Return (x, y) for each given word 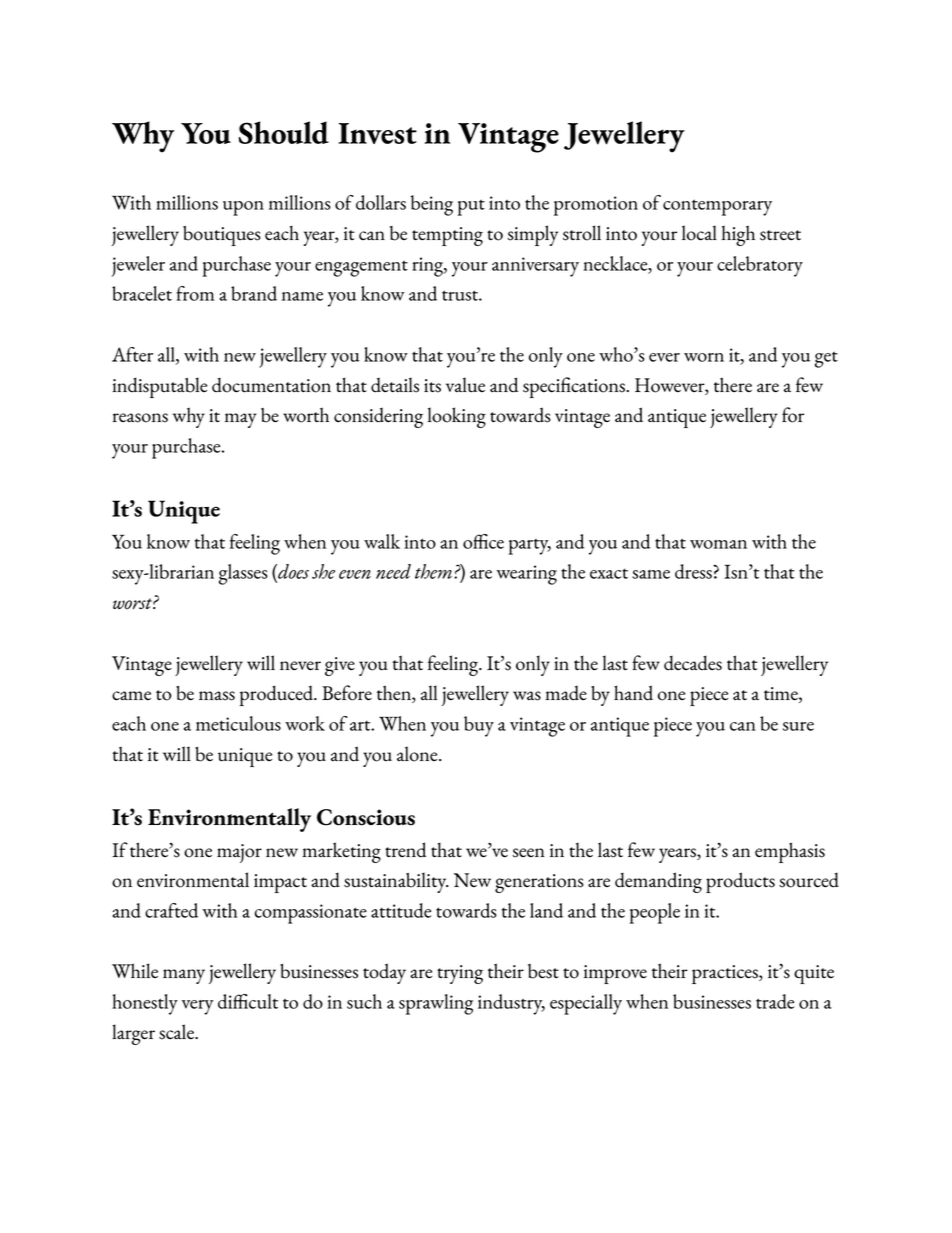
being (432, 205)
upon (243, 208)
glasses (243, 574)
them (435, 571)
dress (694, 571)
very (198, 1007)
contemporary (717, 207)
